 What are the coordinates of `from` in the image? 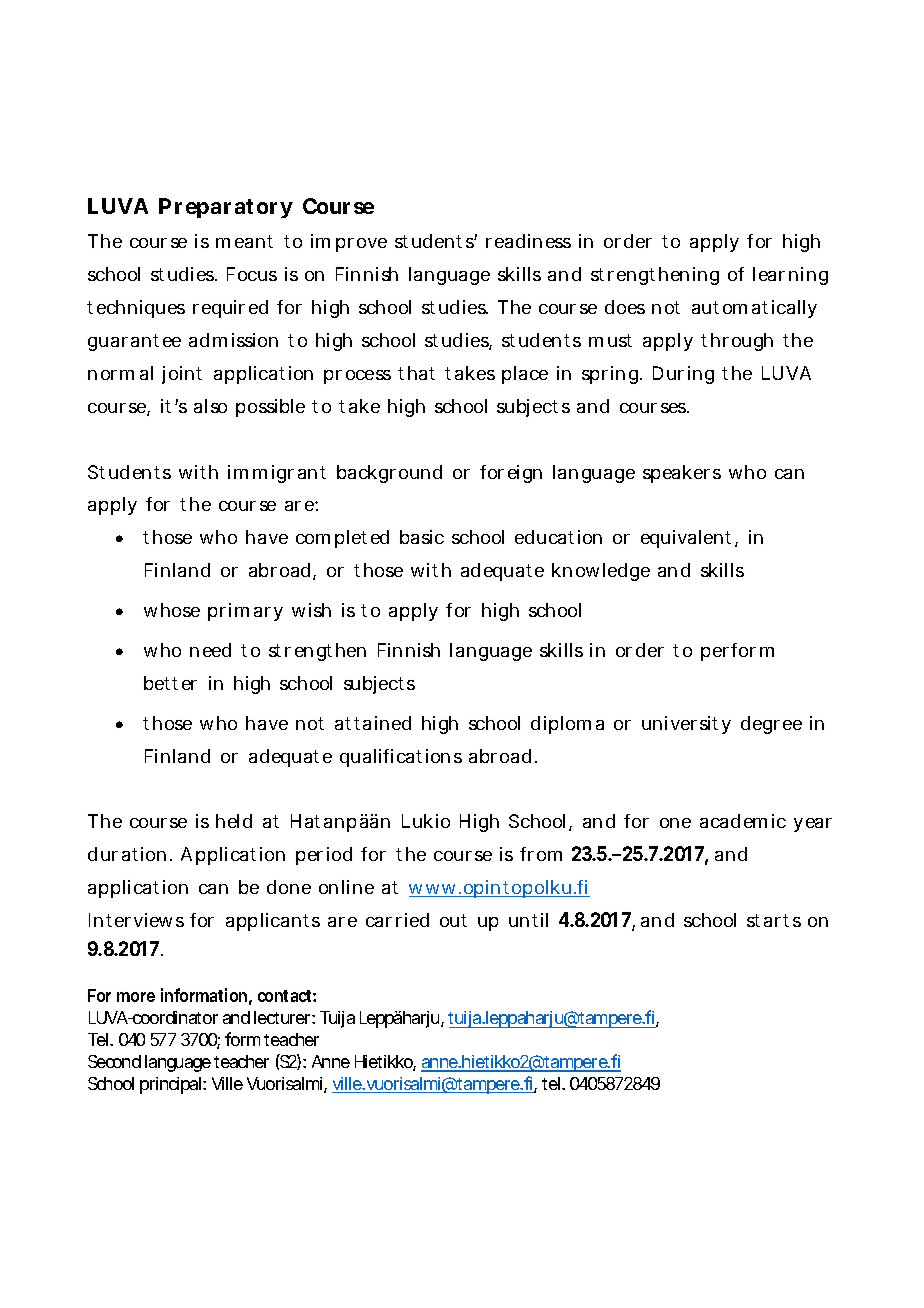 It's located at (541, 854).
